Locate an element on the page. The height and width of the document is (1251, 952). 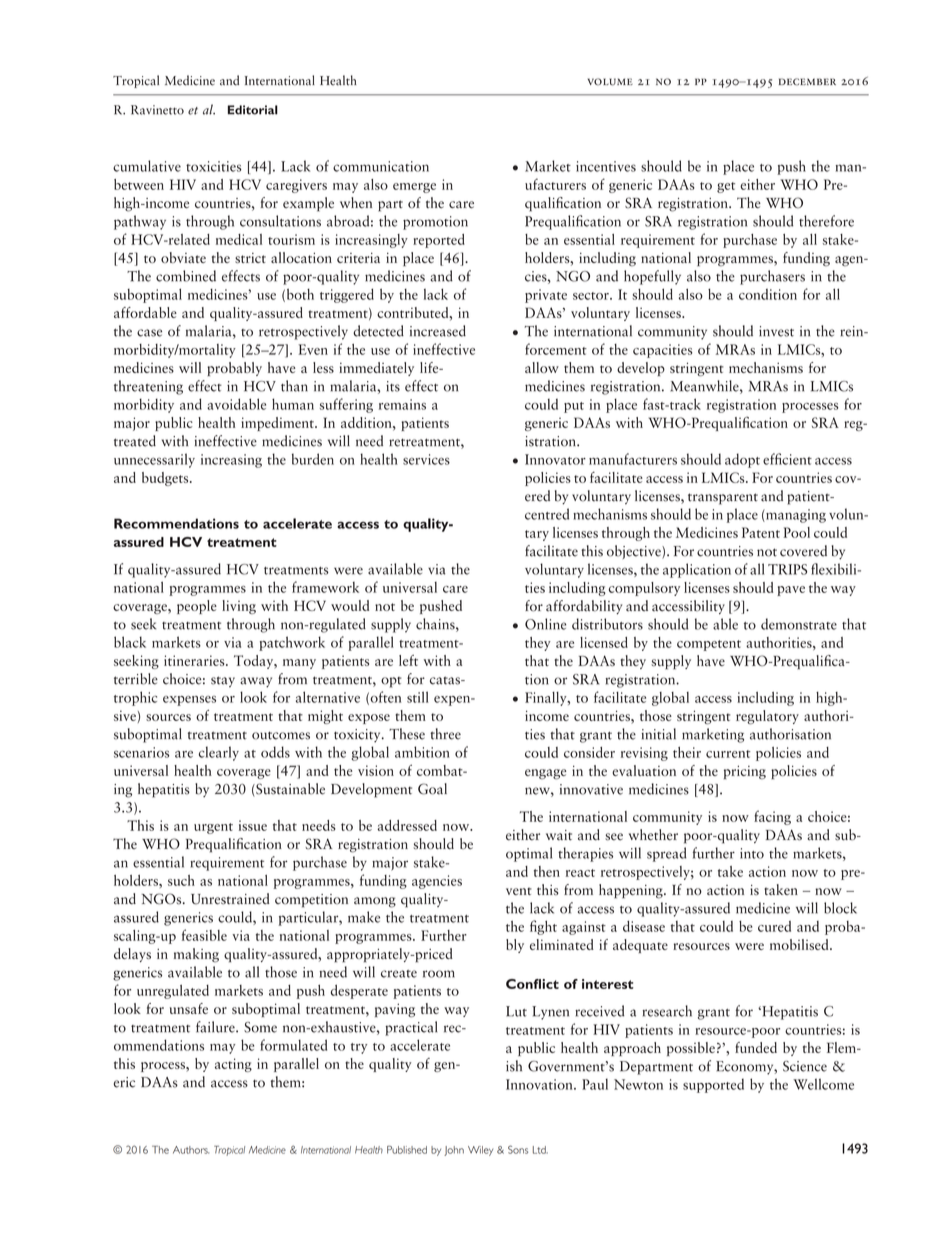
Wiley is located at coordinates (480, 1151).
